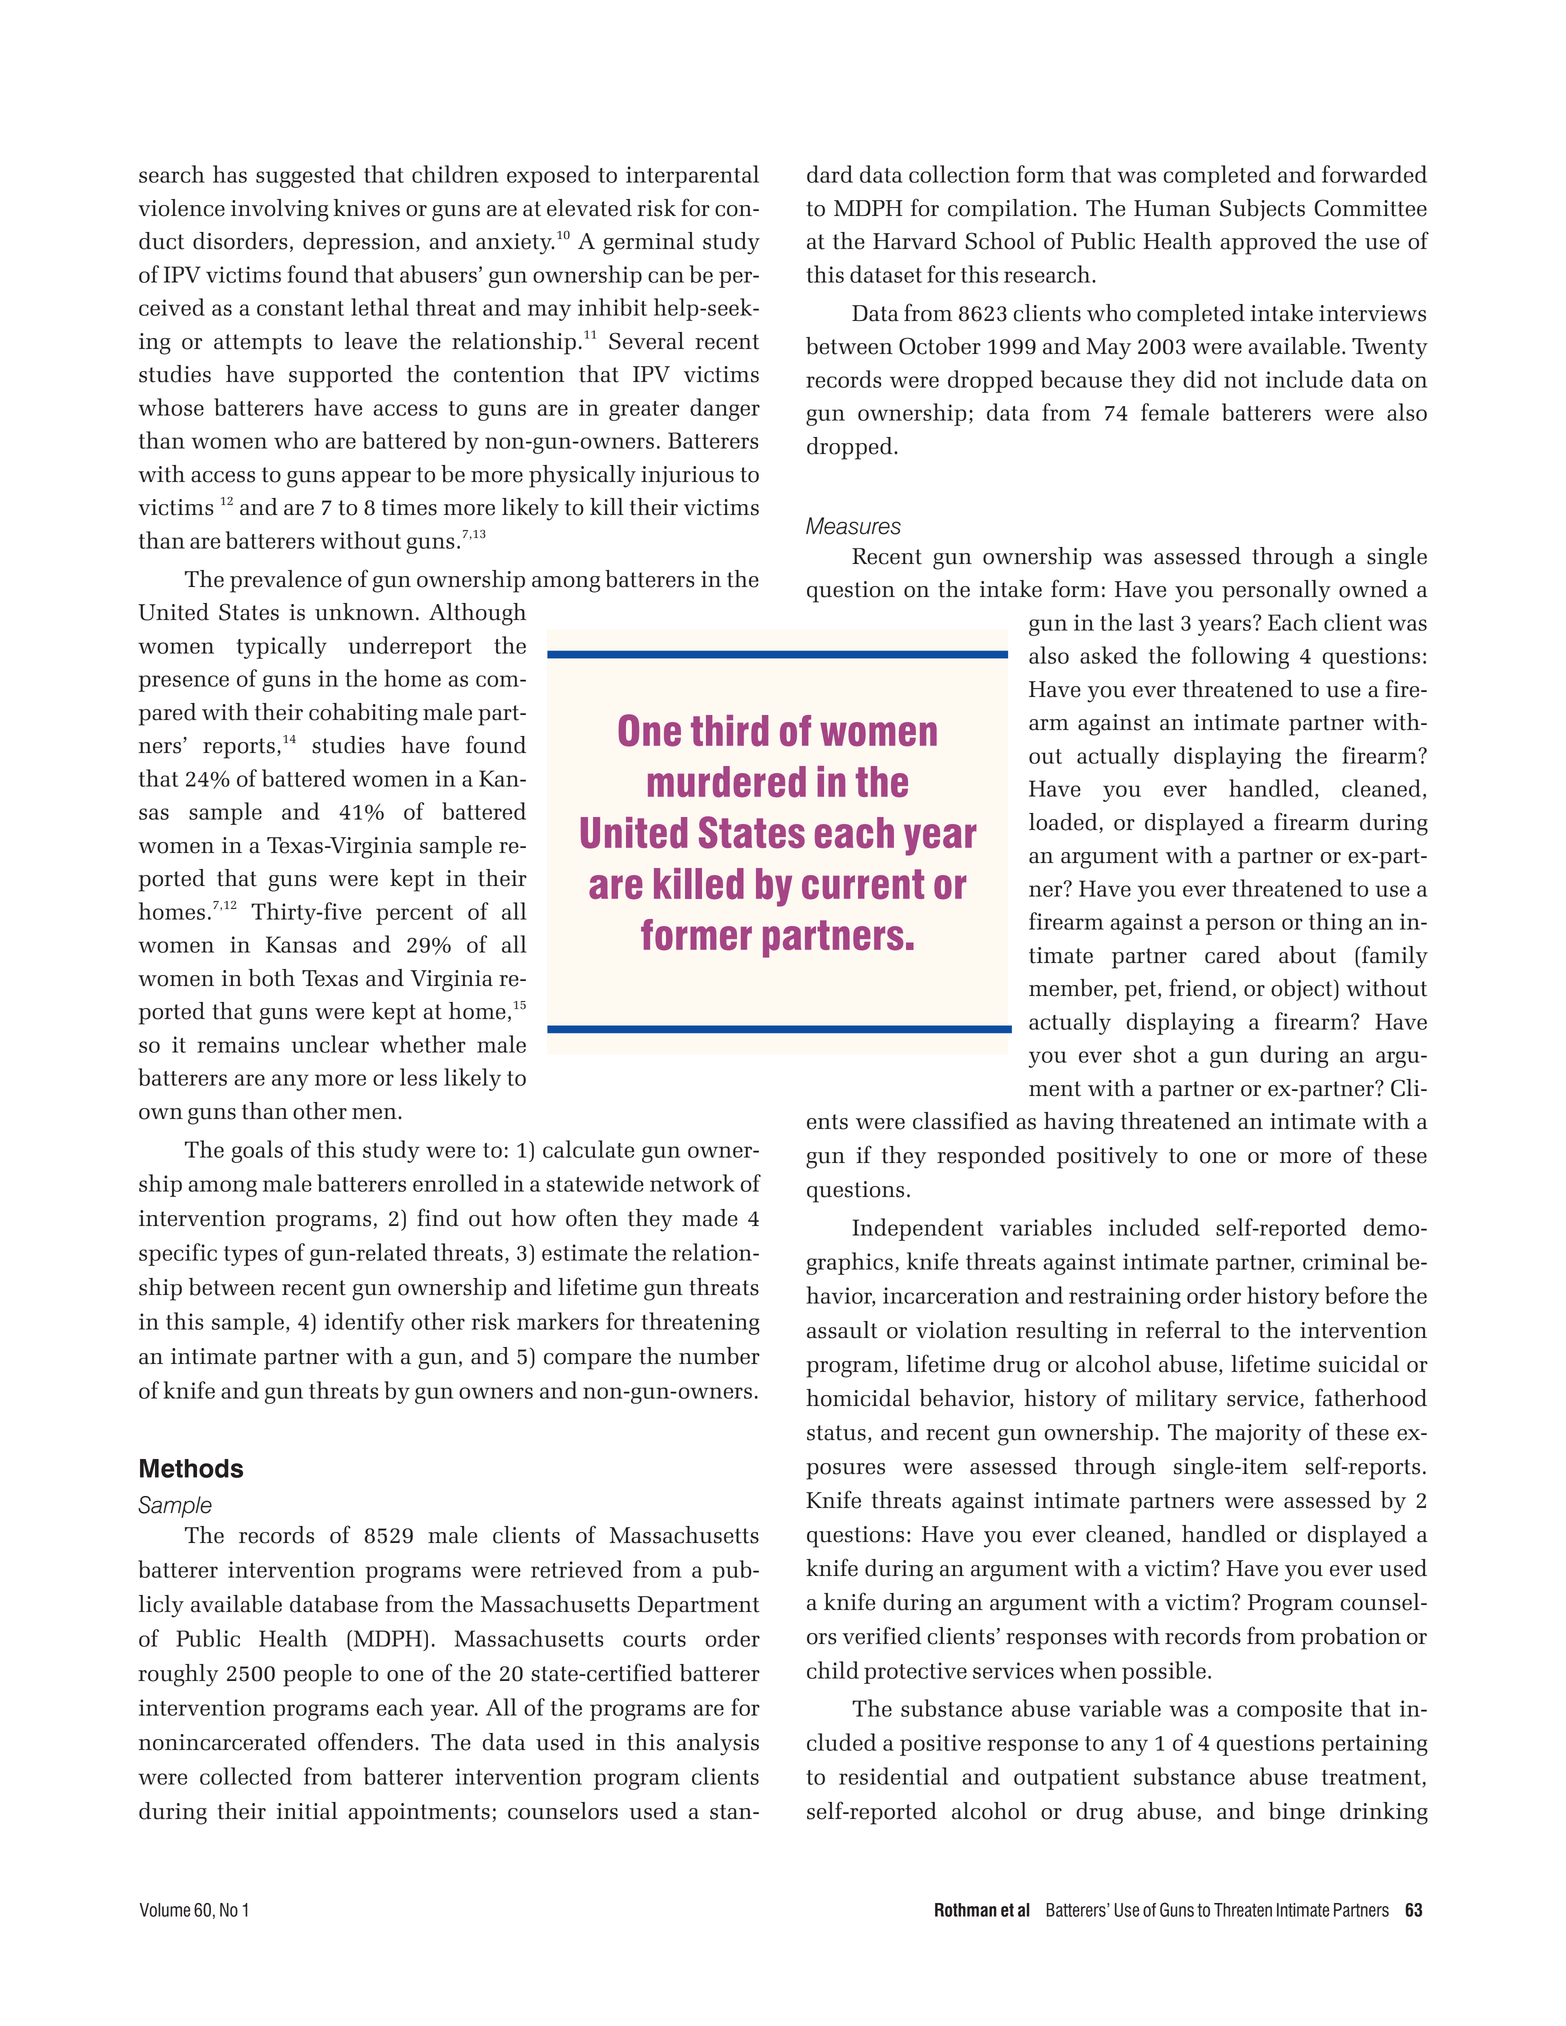 The height and width of the screenshot is (2026, 1566). What do you see at coordinates (280, 210) in the screenshot?
I see `involving` at bounding box center [280, 210].
